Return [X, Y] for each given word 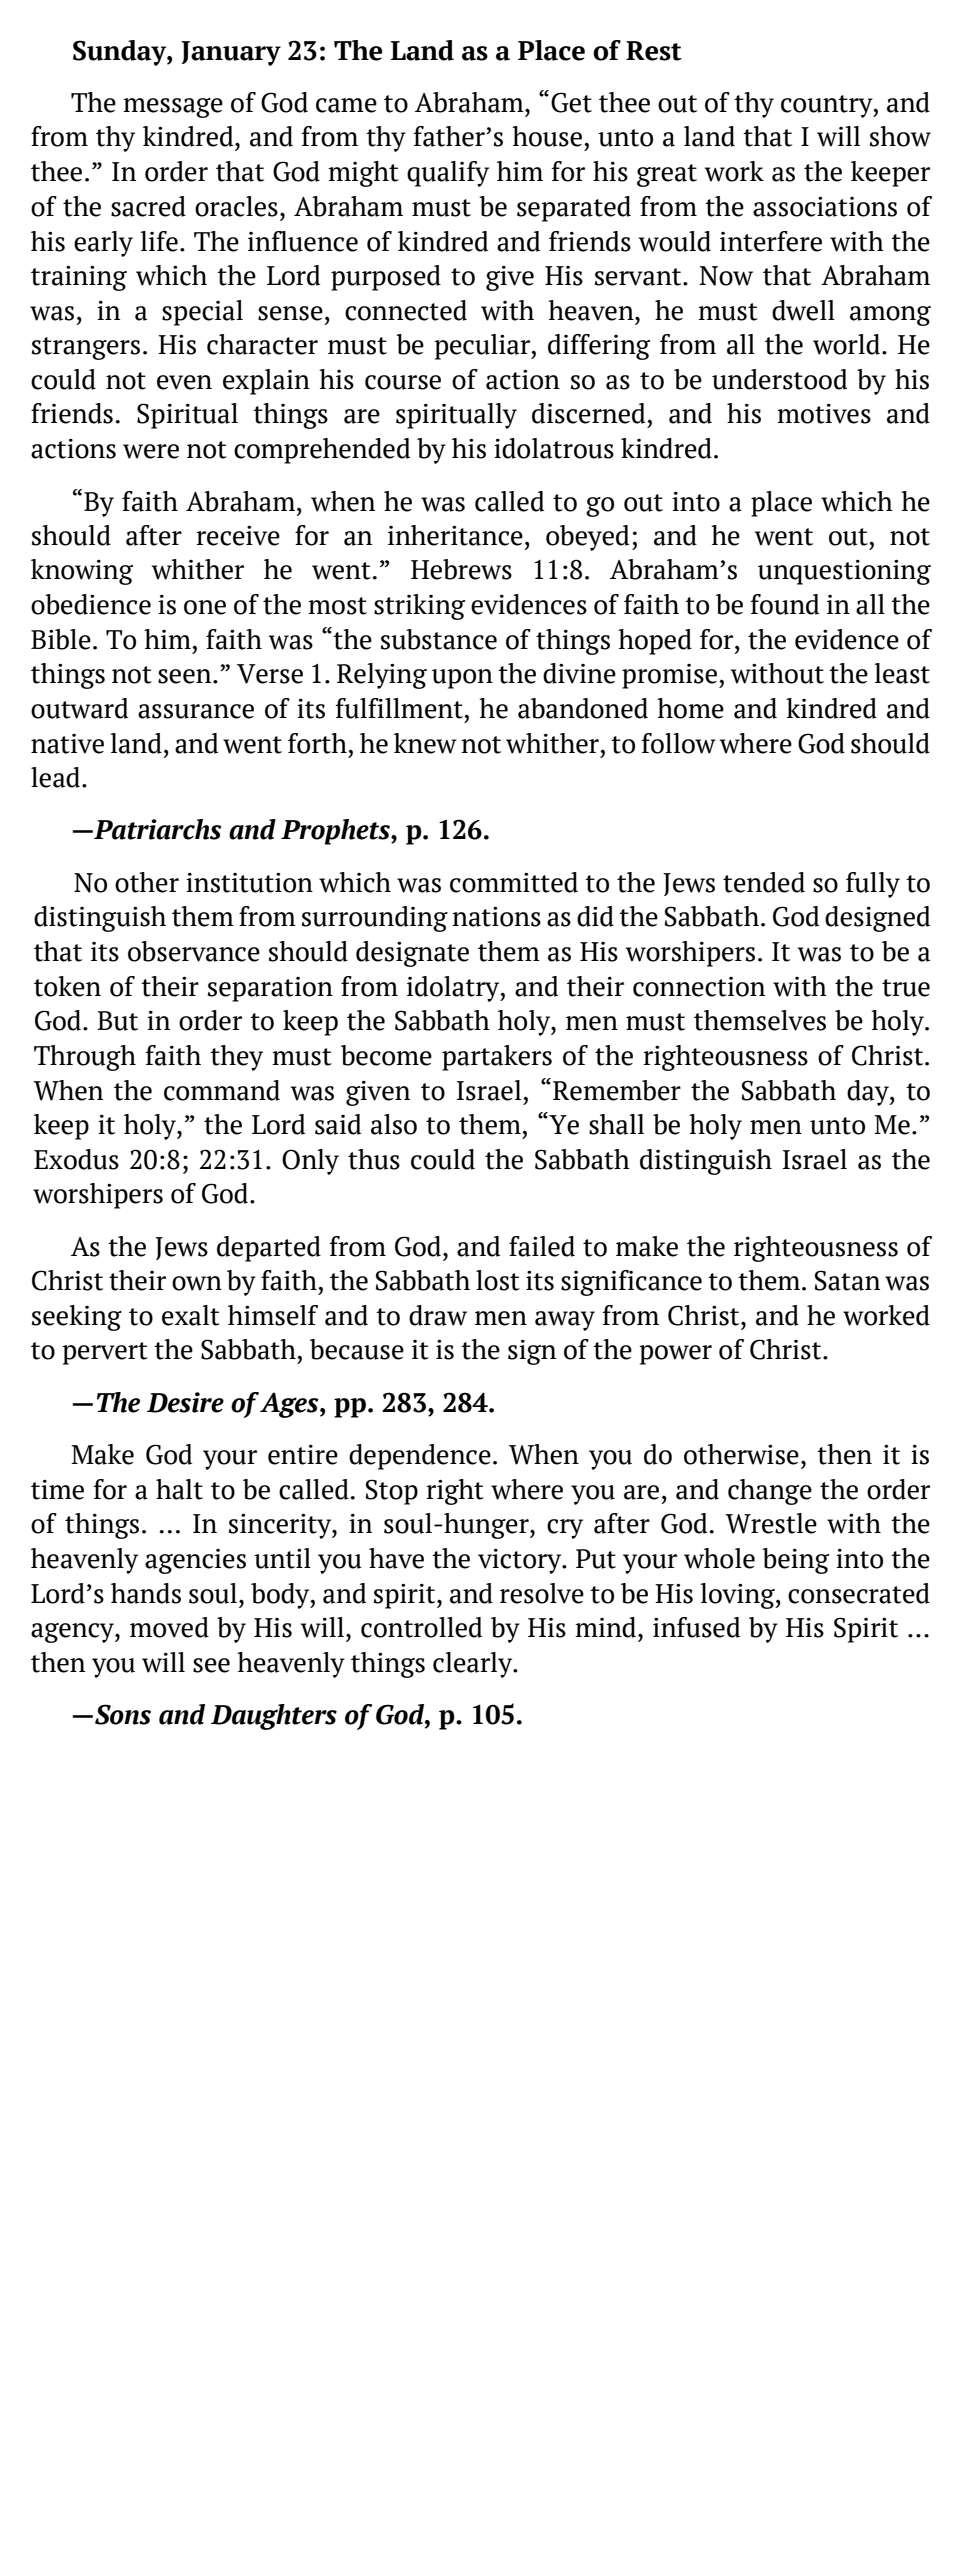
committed [514, 882]
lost [498, 1280]
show [900, 136]
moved [169, 1627]
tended [764, 882]
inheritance [455, 535]
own [197, 1283]
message [173, 108]
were [151, 451]
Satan [847, 1280]
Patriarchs [157, 829]
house [547, 136]
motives [824, 414]
